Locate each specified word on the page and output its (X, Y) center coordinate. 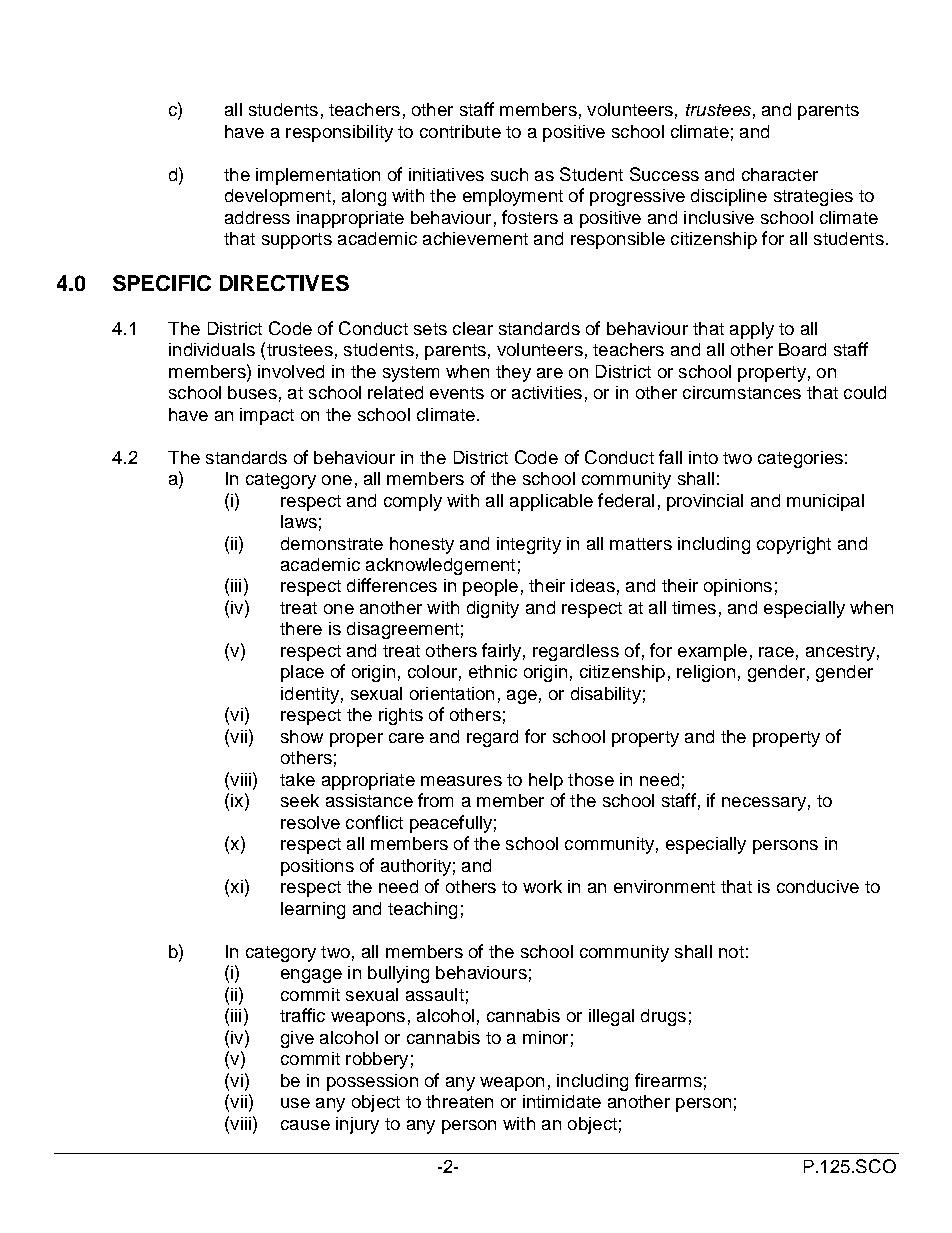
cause (305, 1125)
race (776, 652)
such (509, 174)
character (780, 174)
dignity (493, 609)
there (301, 628)
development (278, 197)
